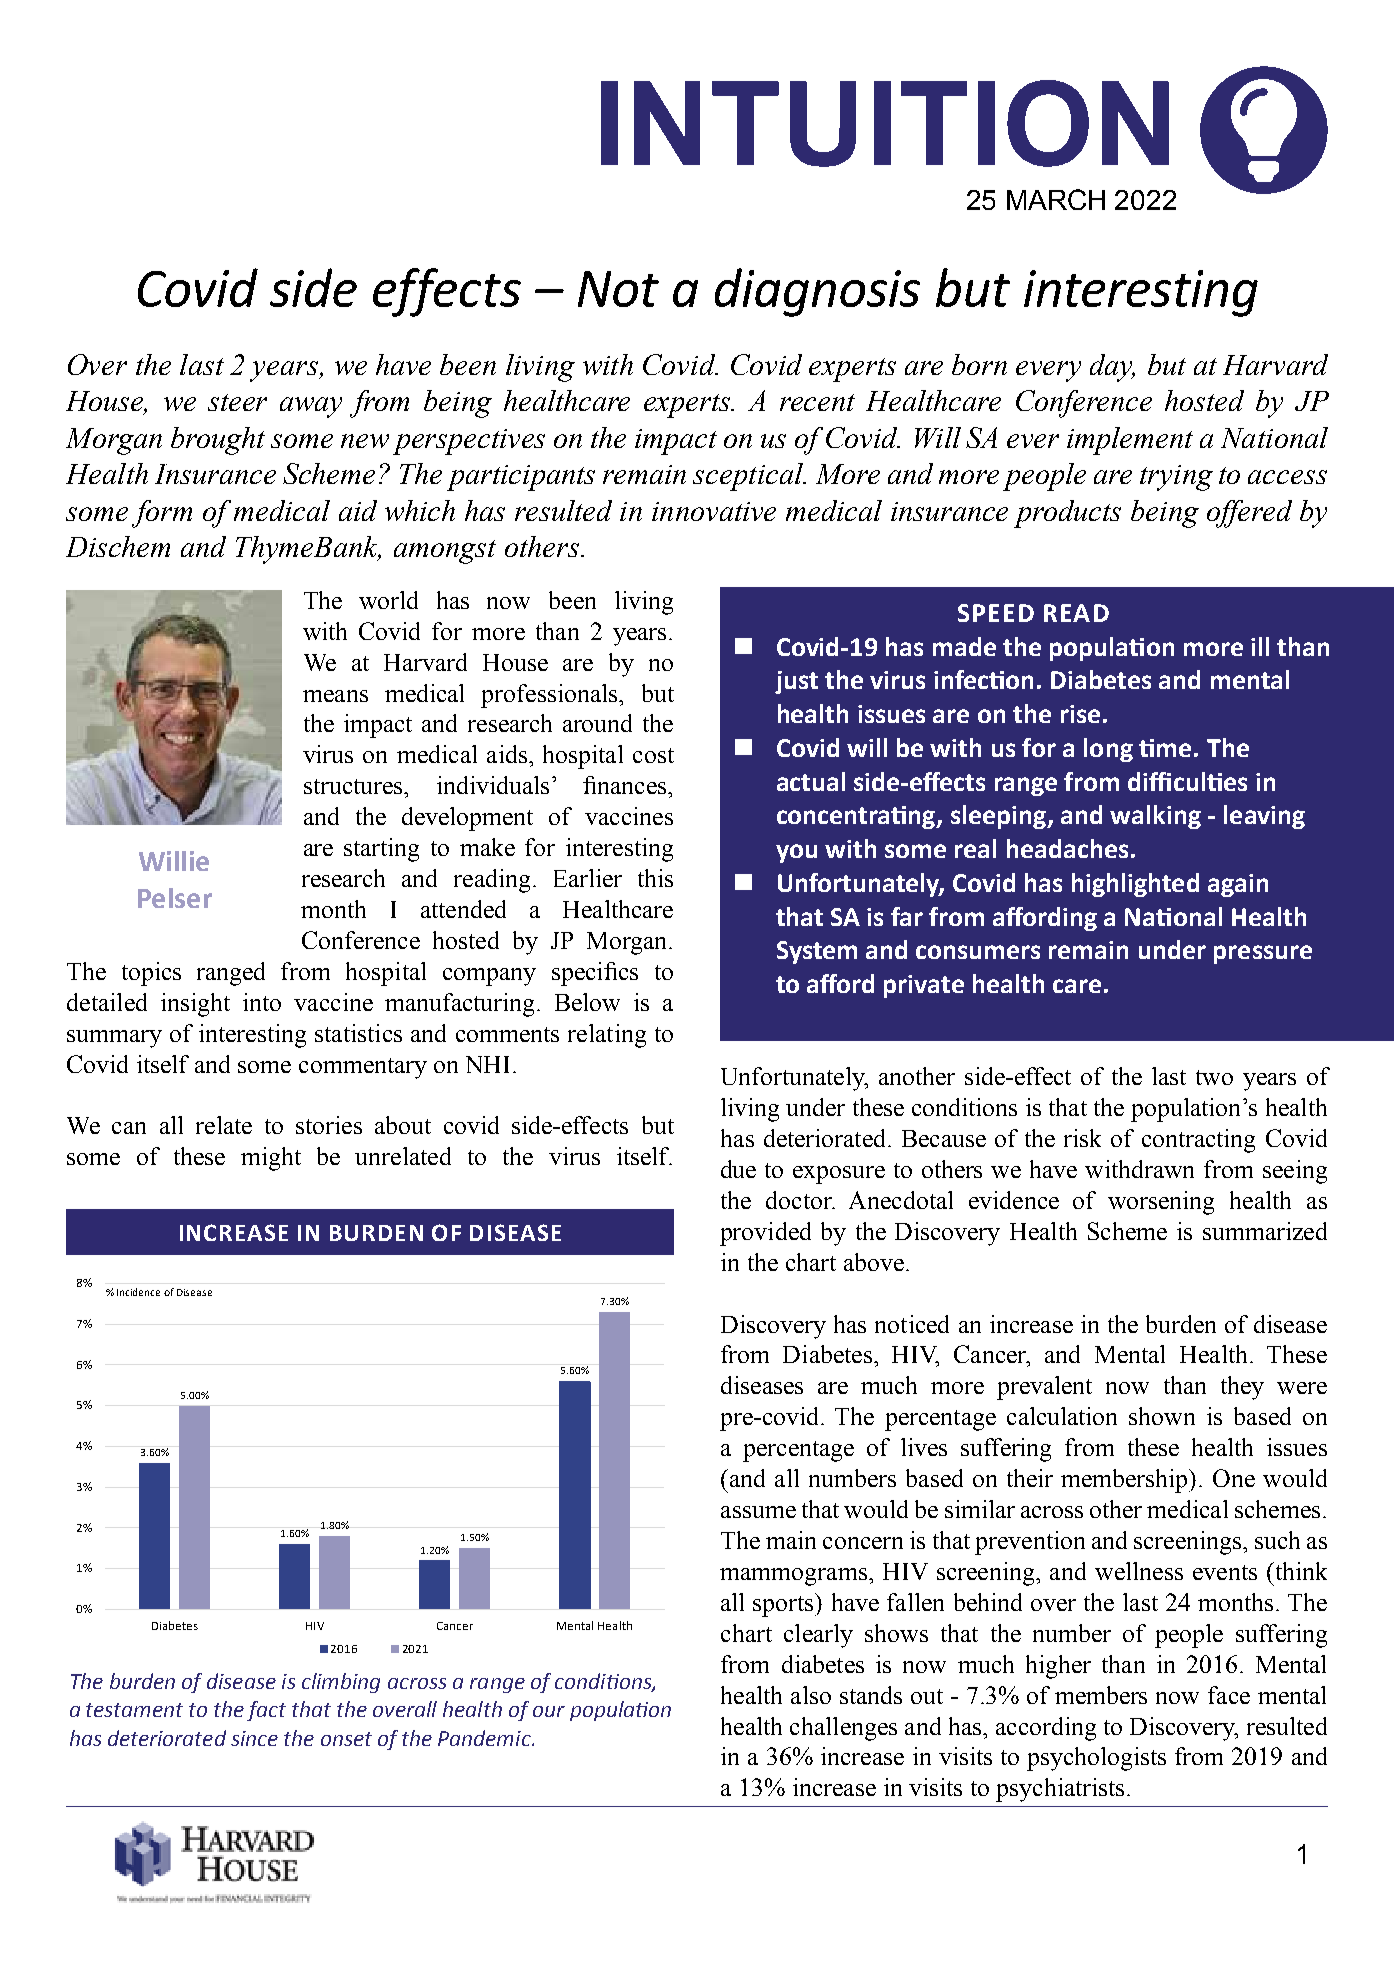  I want to click on brought, so click(218, 441).
